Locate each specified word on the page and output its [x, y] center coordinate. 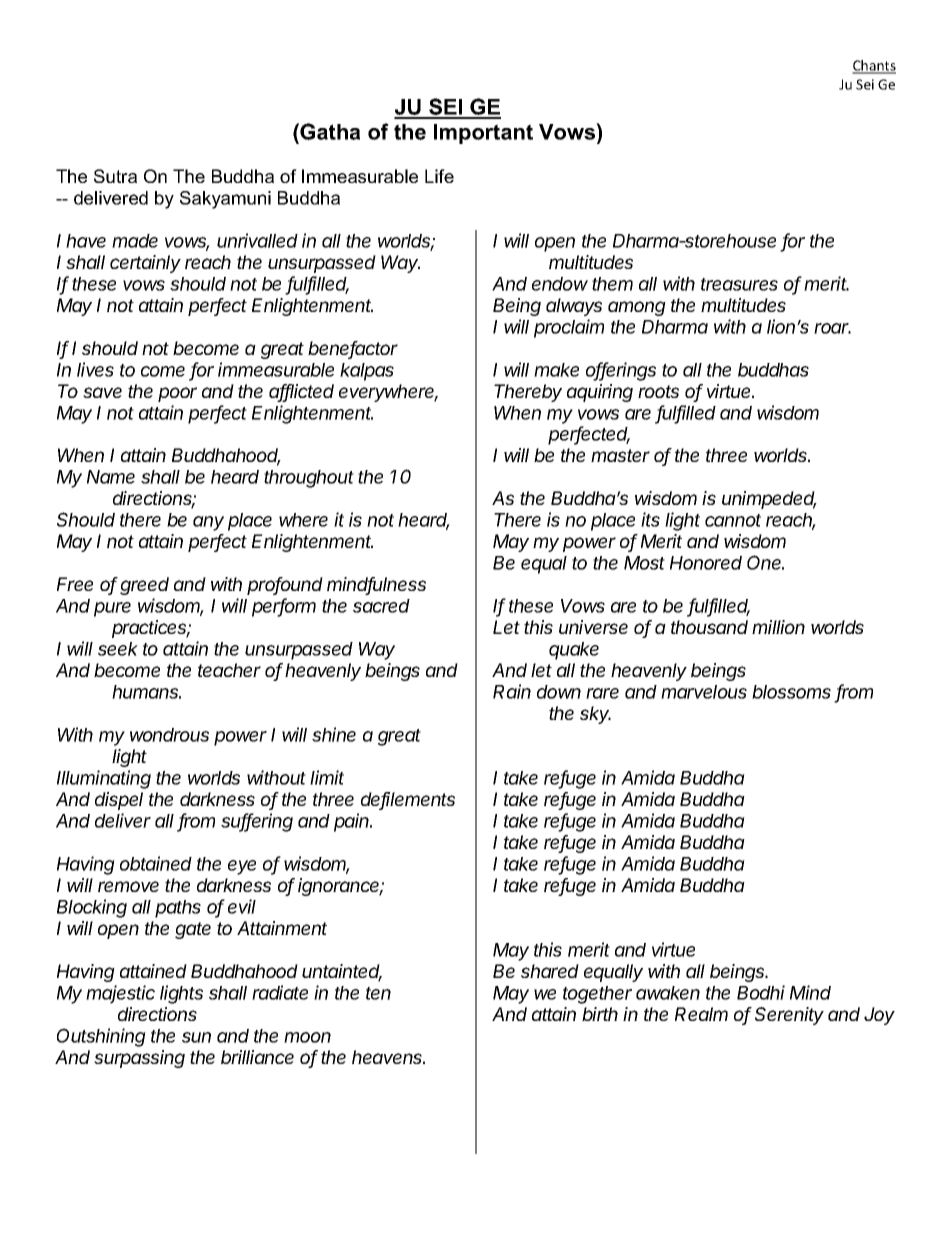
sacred [381, 606]
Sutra [115, 176]
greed [144, 586]
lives [95, 369]
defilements [408, 800]
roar [832, 328]
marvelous [704, 692]
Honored [706, 563]
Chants [874, 66]
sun [196, 1037]
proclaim [569, 328]
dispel [119, 801]
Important [483, 134]
